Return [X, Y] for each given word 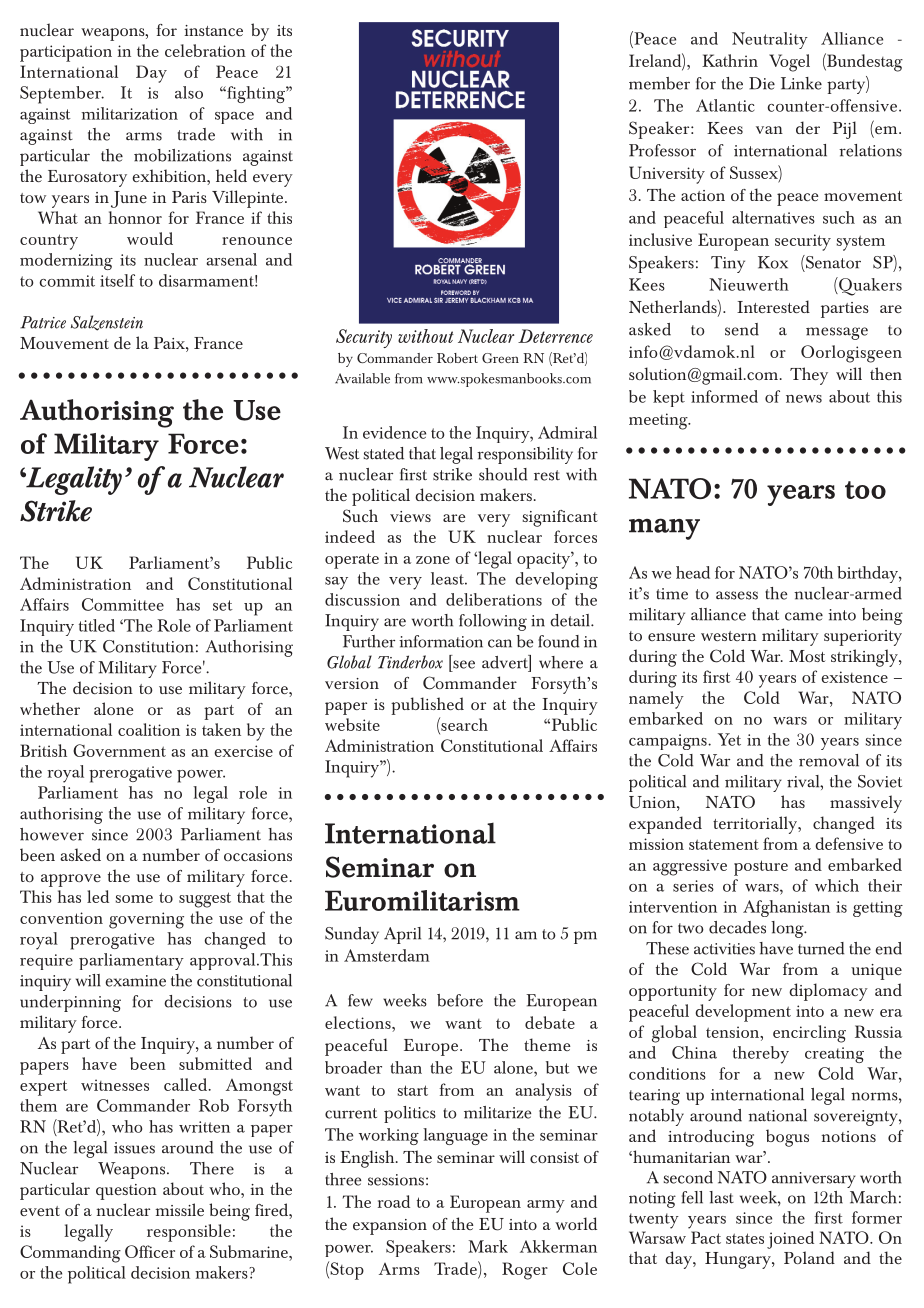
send [742, 329]
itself [117, 280]
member [659, 83]
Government [119, 750]
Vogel [789, 63]
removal [829, 760]
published [427, 706]
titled [97, 625]
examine [135, 981]
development [743, 1013]
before [460, 1000]
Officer [150, 1251]
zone [433, 560]
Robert [457, 358]
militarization [129, 113]
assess [737, 595]
